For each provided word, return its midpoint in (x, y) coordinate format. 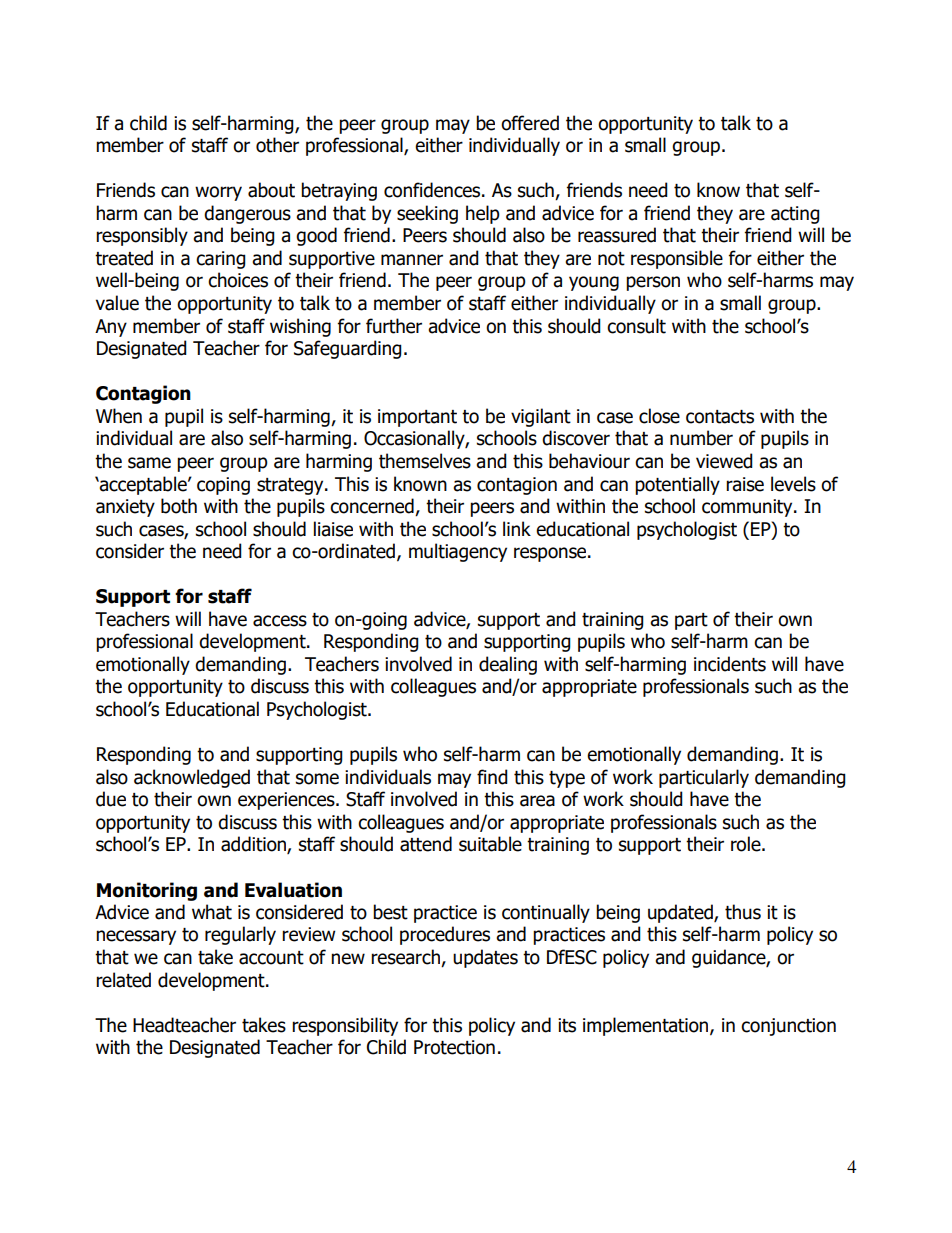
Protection (454, 1047)
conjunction (788, 1027)
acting (795, 215)
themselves (425, 461)
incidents (730, 664)
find (492, 777)
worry (218, 193)
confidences (433, 190)
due (111, 799)
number (701, 438)
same (149, 463)
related (123, 980)
